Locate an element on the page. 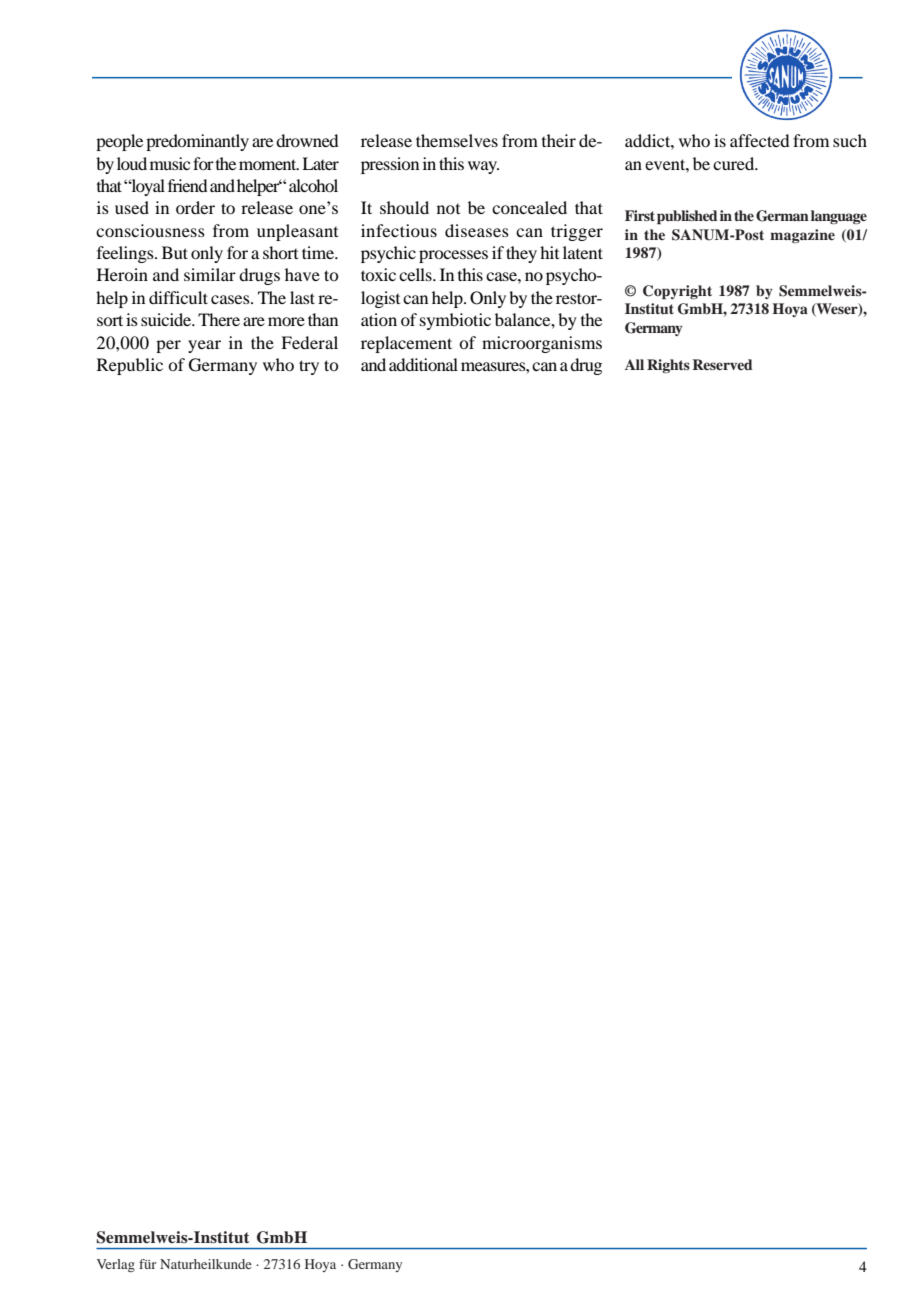  cured is located at coordinates (735, 163).
